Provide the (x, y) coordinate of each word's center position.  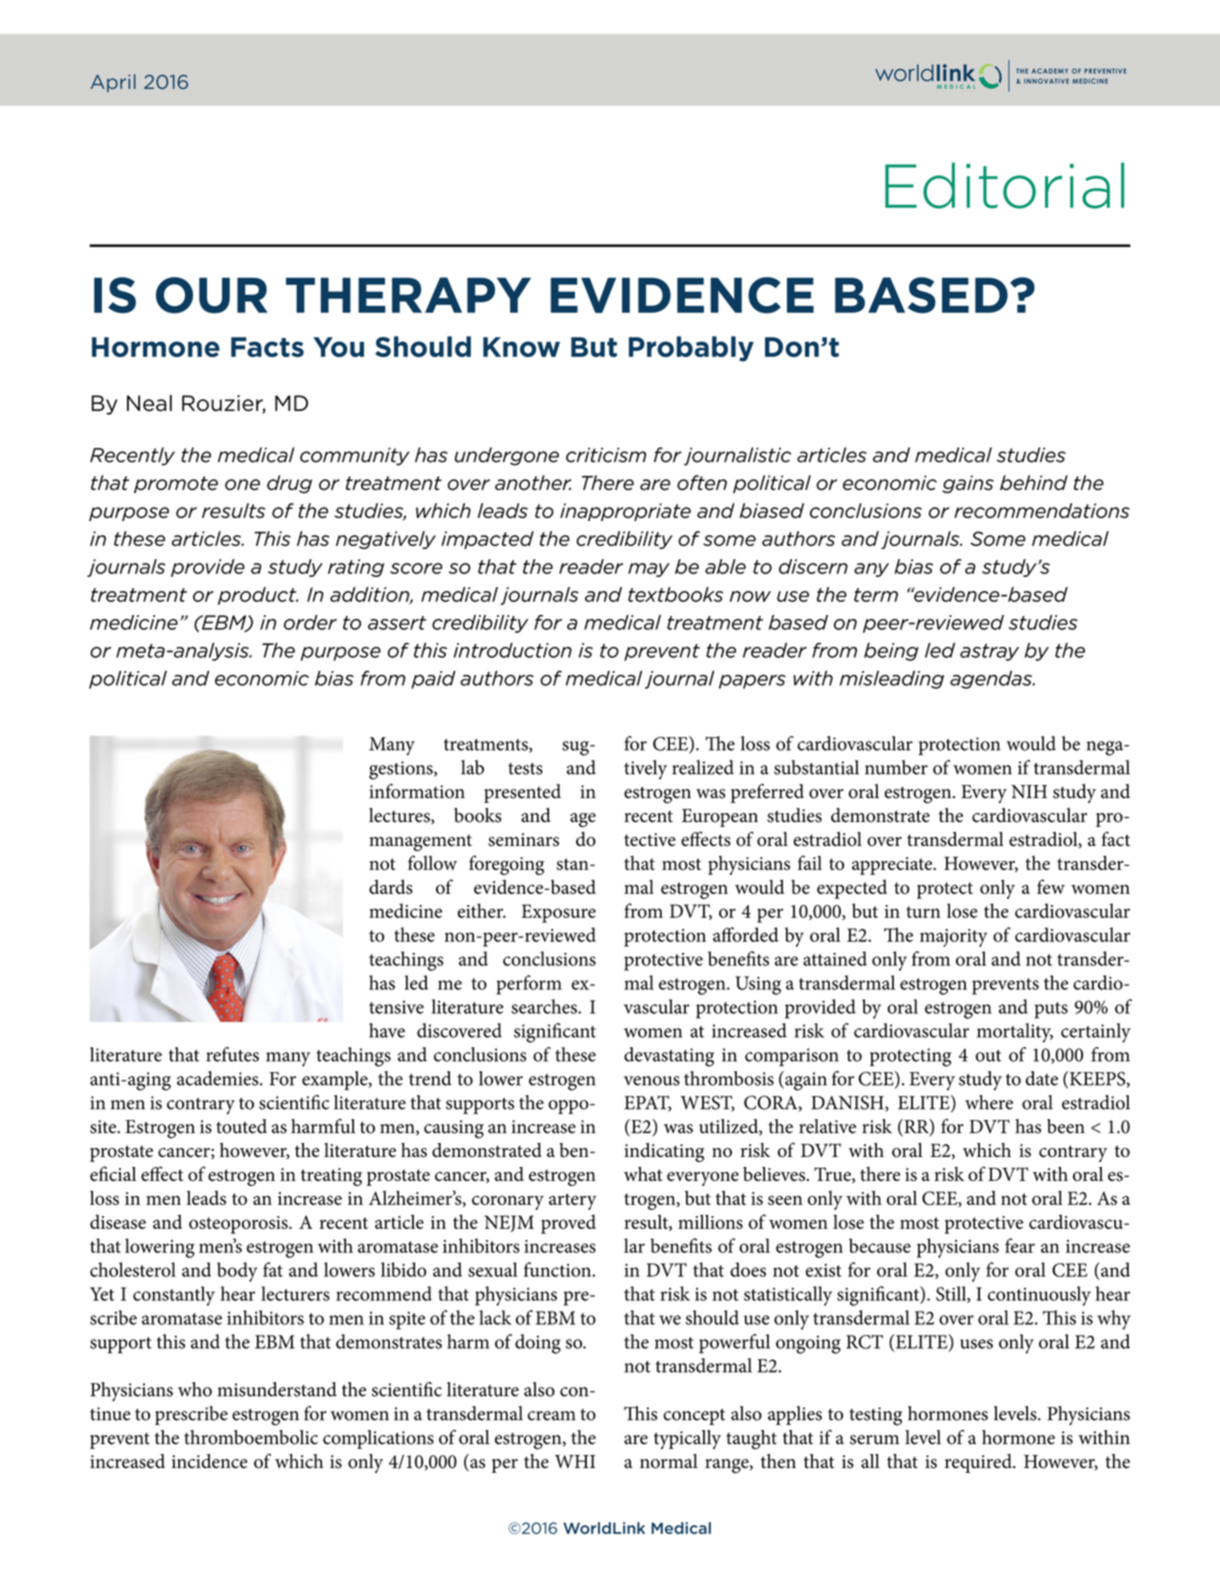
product (258, 596)
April (113, 83)
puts (1051, 1010)
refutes (232, 1054)
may (649, 570)
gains (968, 484)
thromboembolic (251, 1437)
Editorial (1004, 185)
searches (545, 1006)
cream (552, 1416)
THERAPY (408, 295)
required (979, 1463)
